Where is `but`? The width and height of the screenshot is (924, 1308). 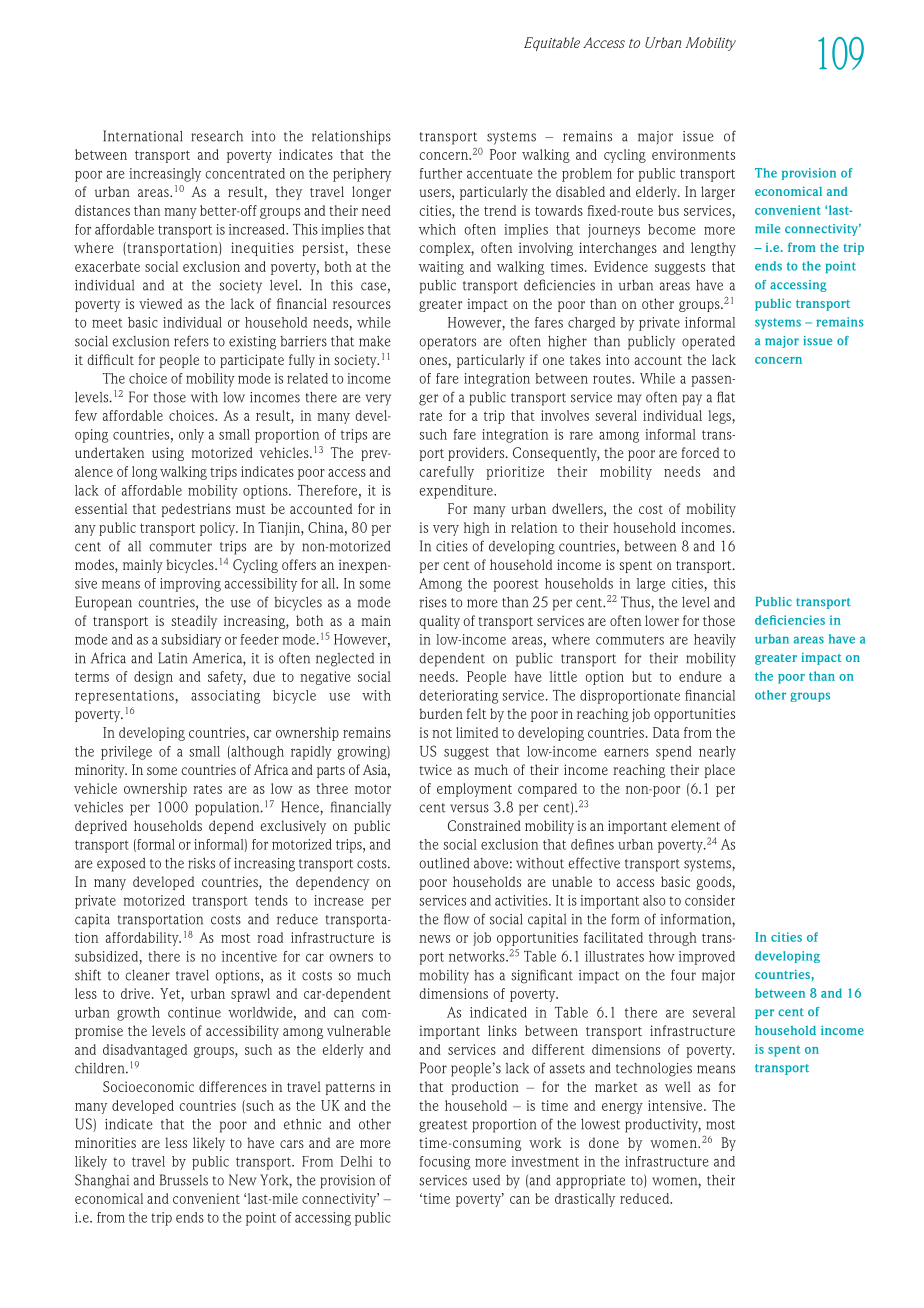
but is located at coordinates (642, 676).
